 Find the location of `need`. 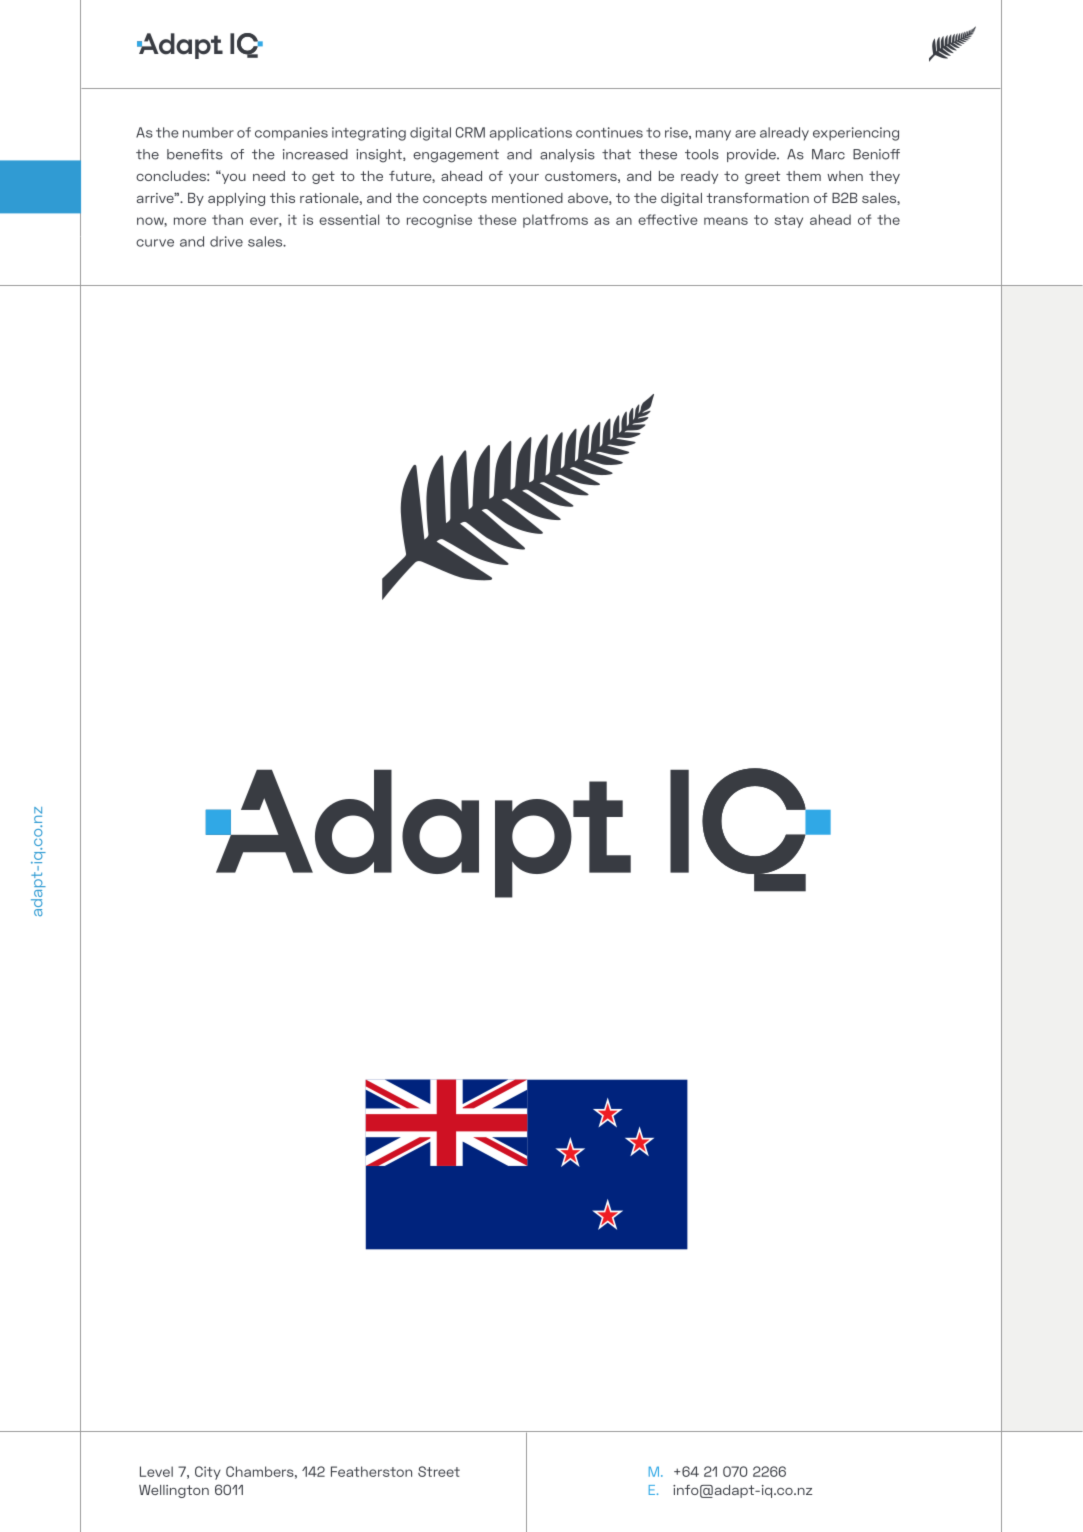

need is located at coordinates (269, 176).
